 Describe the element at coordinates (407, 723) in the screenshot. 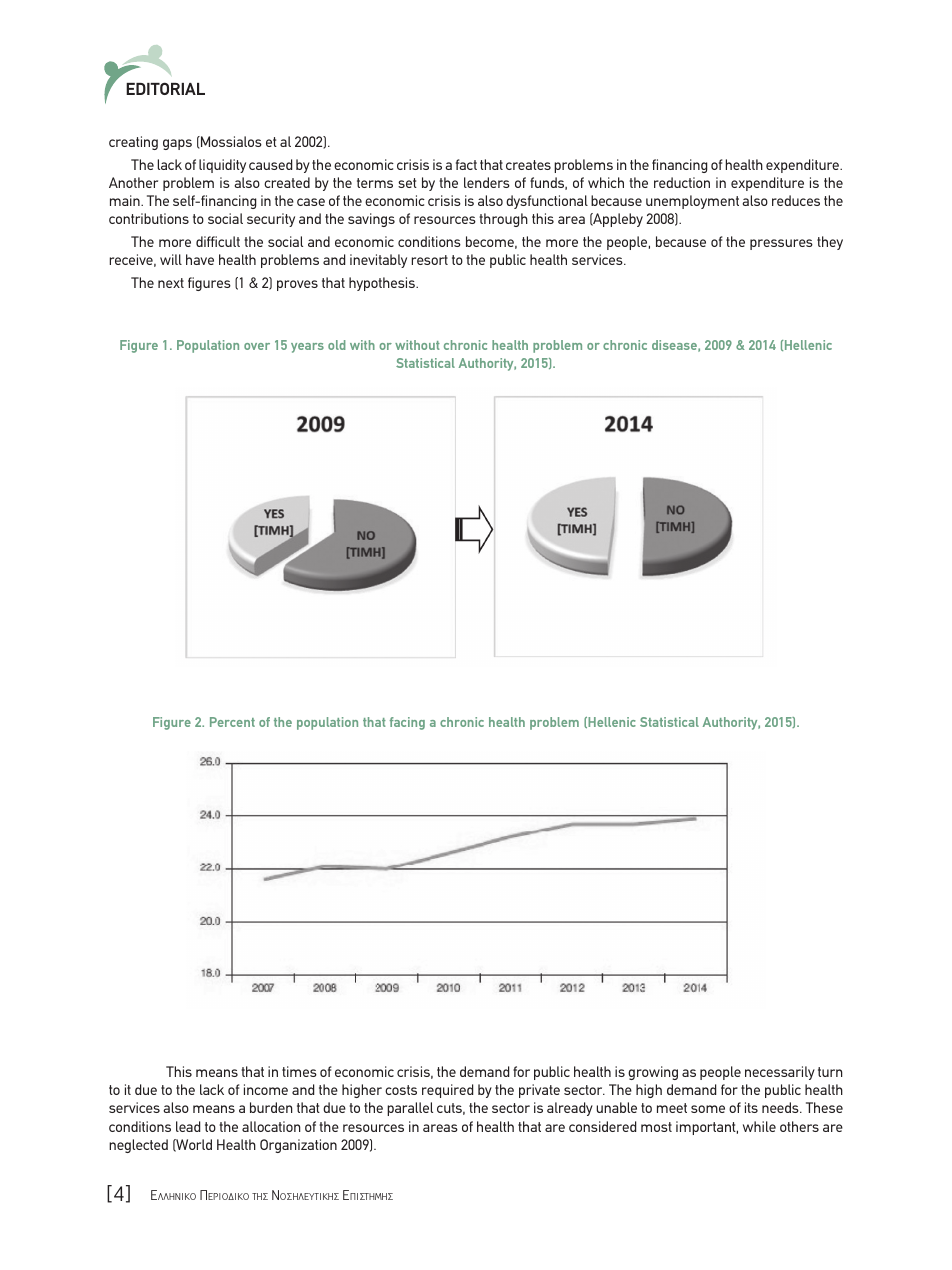

I see `facing` at that location.
